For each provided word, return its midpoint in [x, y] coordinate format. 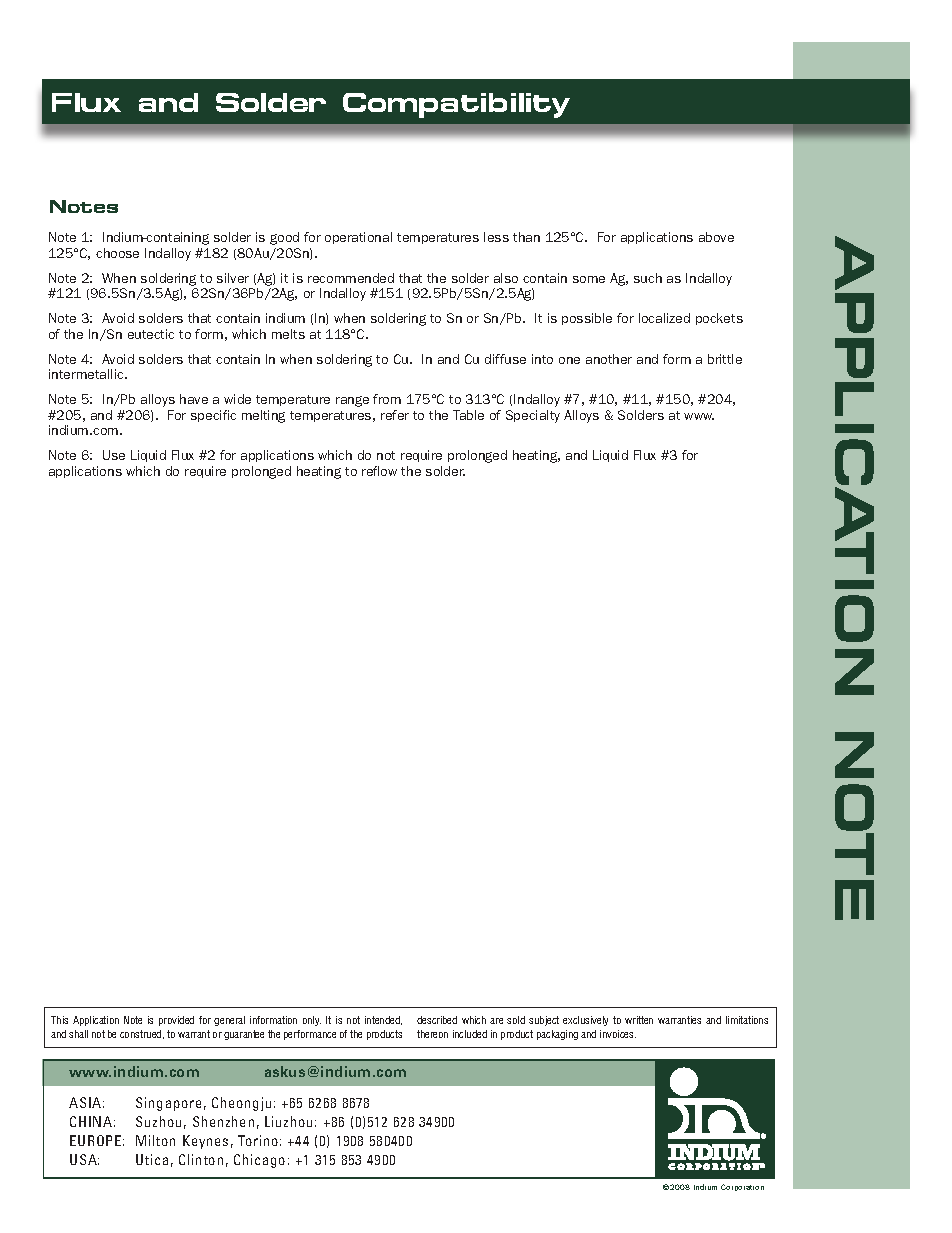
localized [664, 318]
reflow [379, 471]
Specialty [533, 416]
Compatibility [456, 105]
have [194, 399]
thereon [432, 1034]
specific [213, 416]
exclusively [585, 1021]
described [437, 1020]
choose [117, 253]
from [387, 399]
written [639, 1020]
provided [176, 1021]
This [59, 1020]
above [716, 237]
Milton [155, 1140]
